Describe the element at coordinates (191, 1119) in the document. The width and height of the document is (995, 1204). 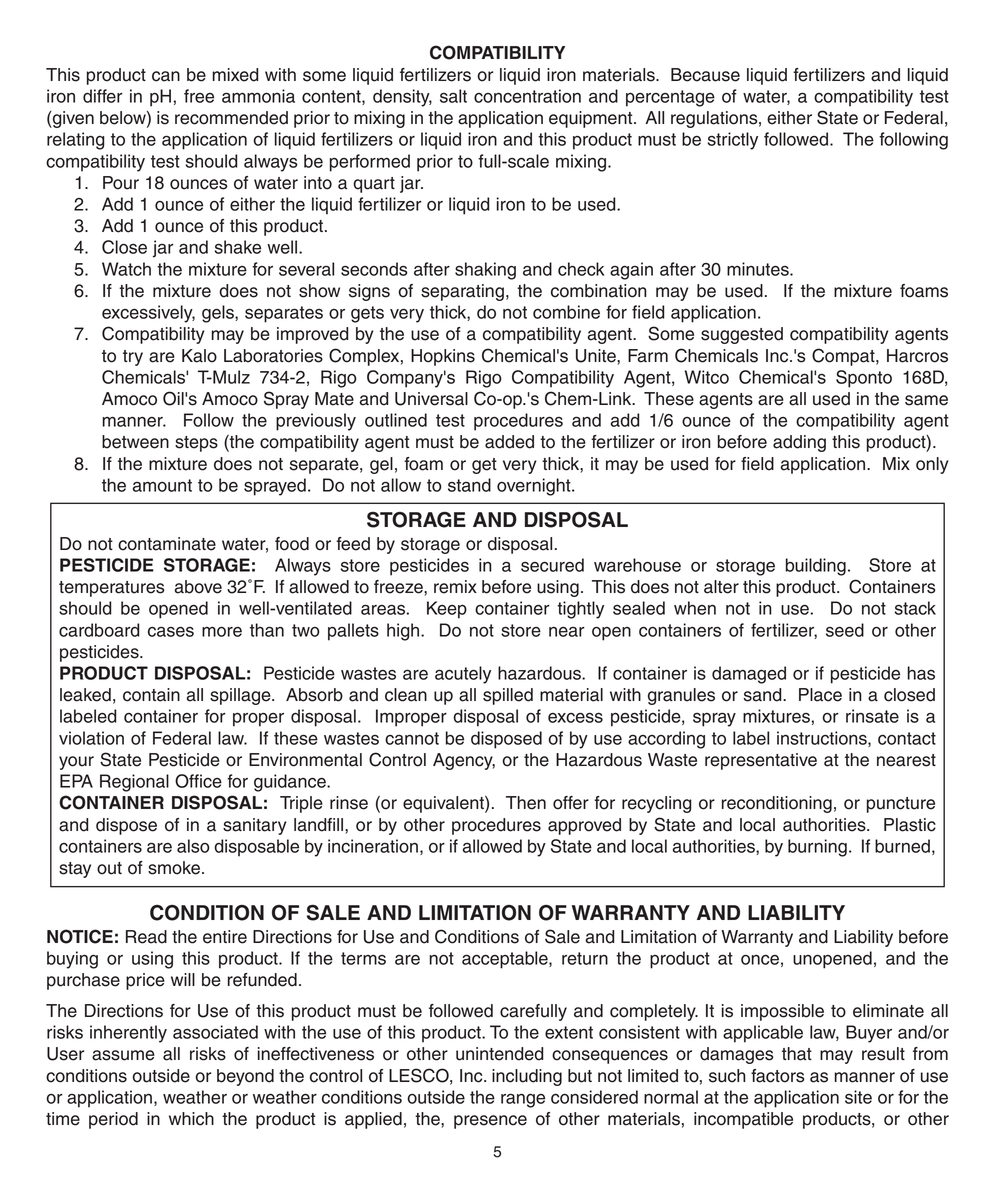
I see `which` at that location.
